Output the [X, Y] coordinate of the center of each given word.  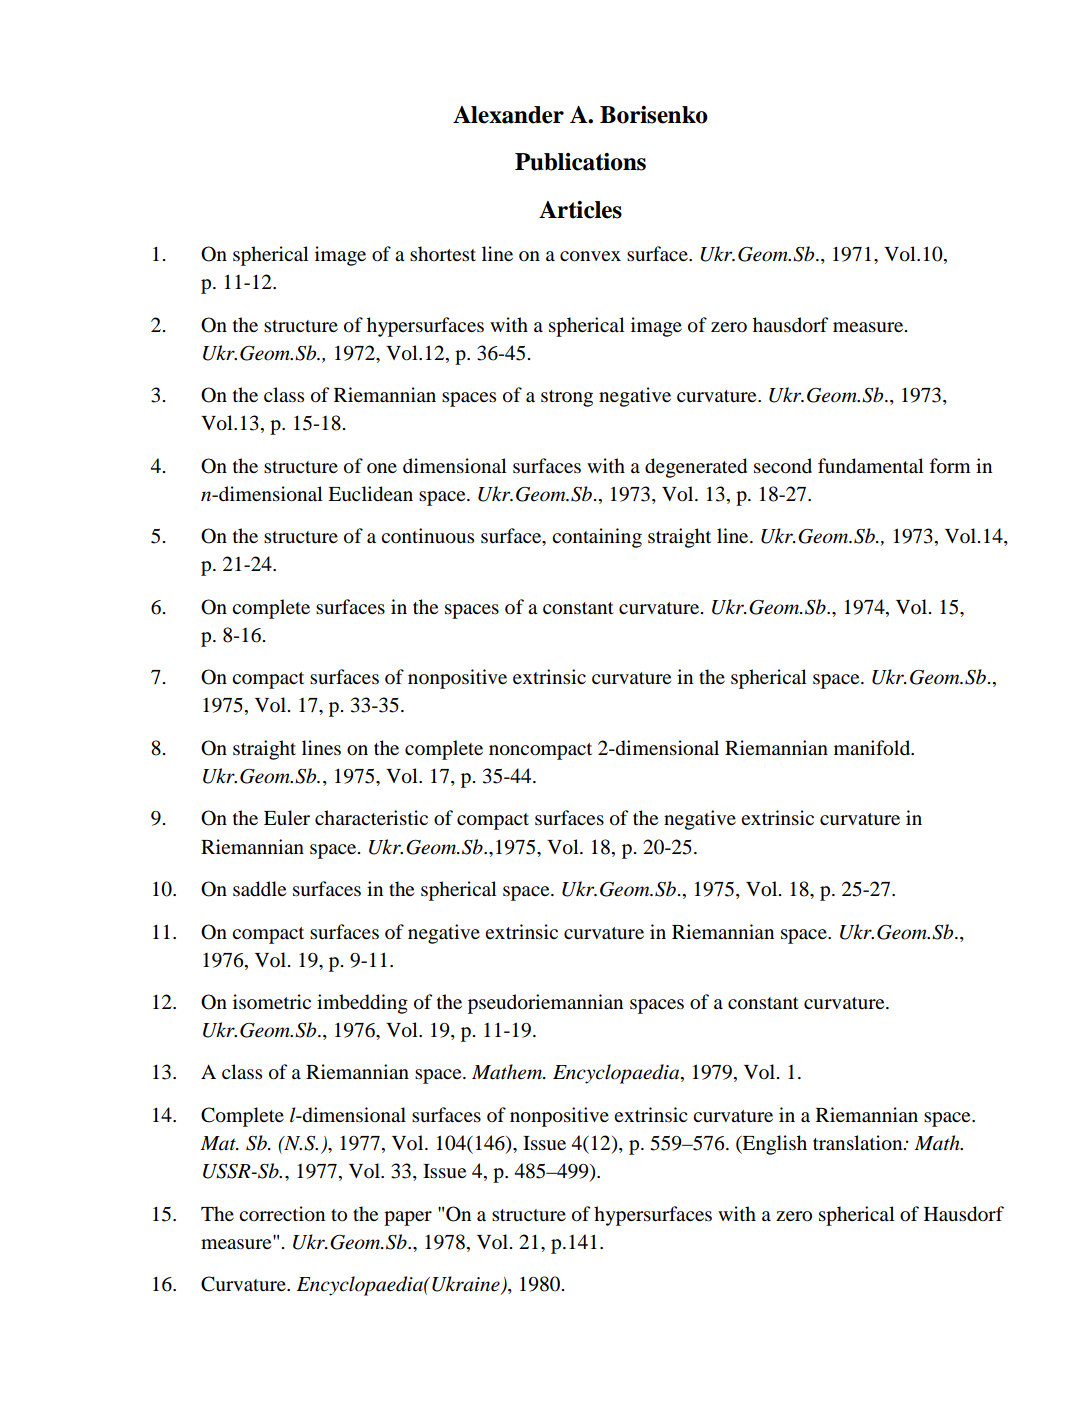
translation [859, 1143]
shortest [443, 254]
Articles [580, 210]
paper [408, 1218]
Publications [580, 162]
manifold [873, 748]
